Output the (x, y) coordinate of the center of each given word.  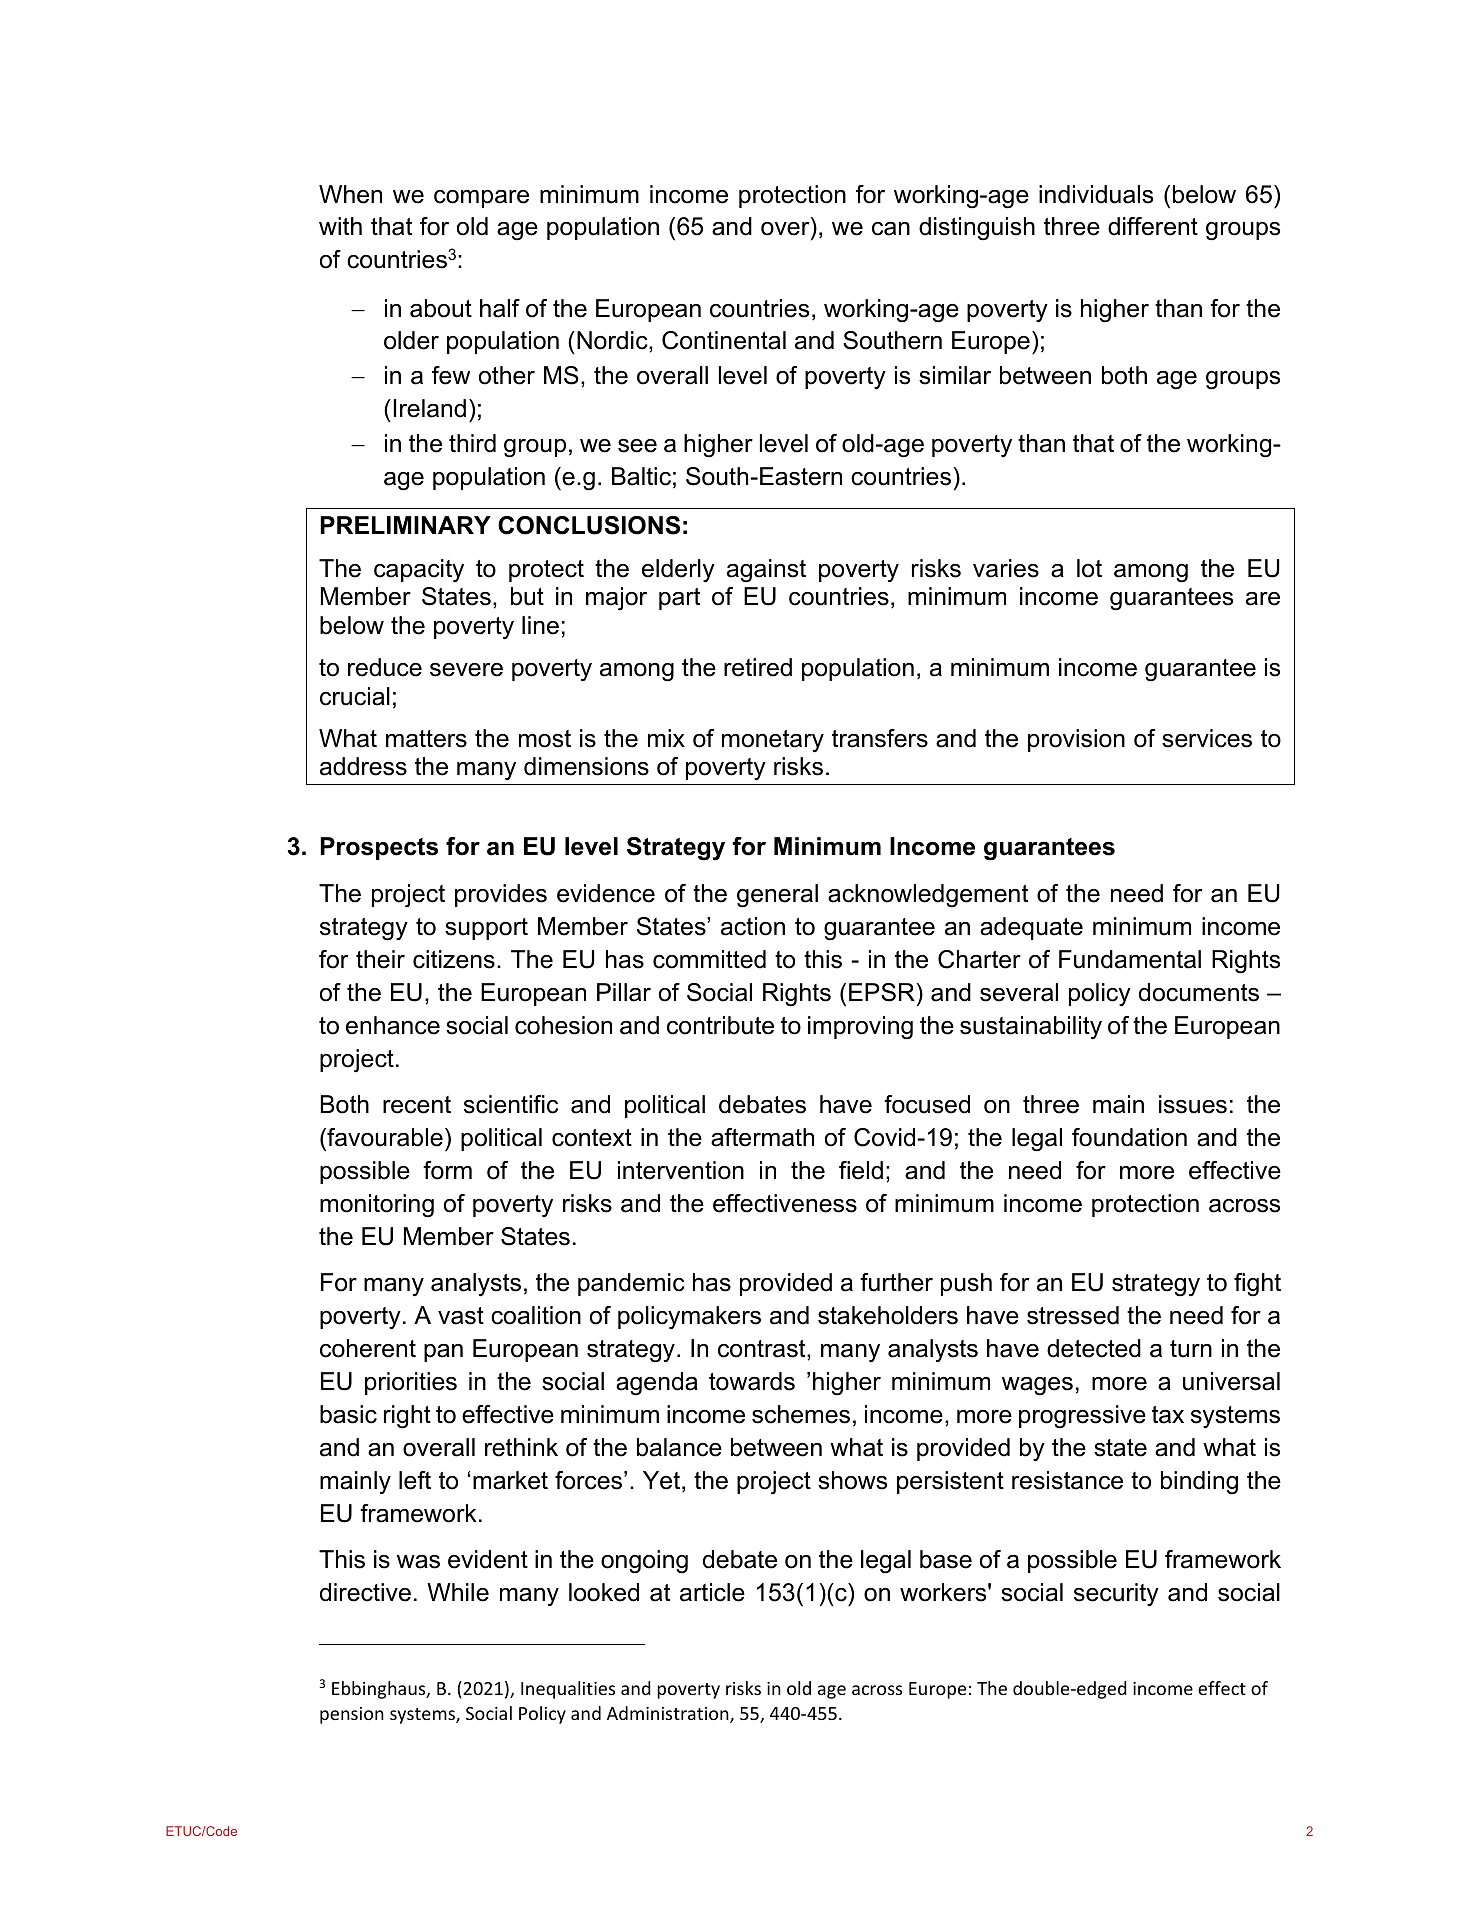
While (458, 1592)
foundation (1129, 1137)
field (861, 1170)
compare (481, 199)
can (891, 229)
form (447, 1170)
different (1153, 226)
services (1207, 738)
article (712, 1592)
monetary (773, 741)
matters (426, 739)
